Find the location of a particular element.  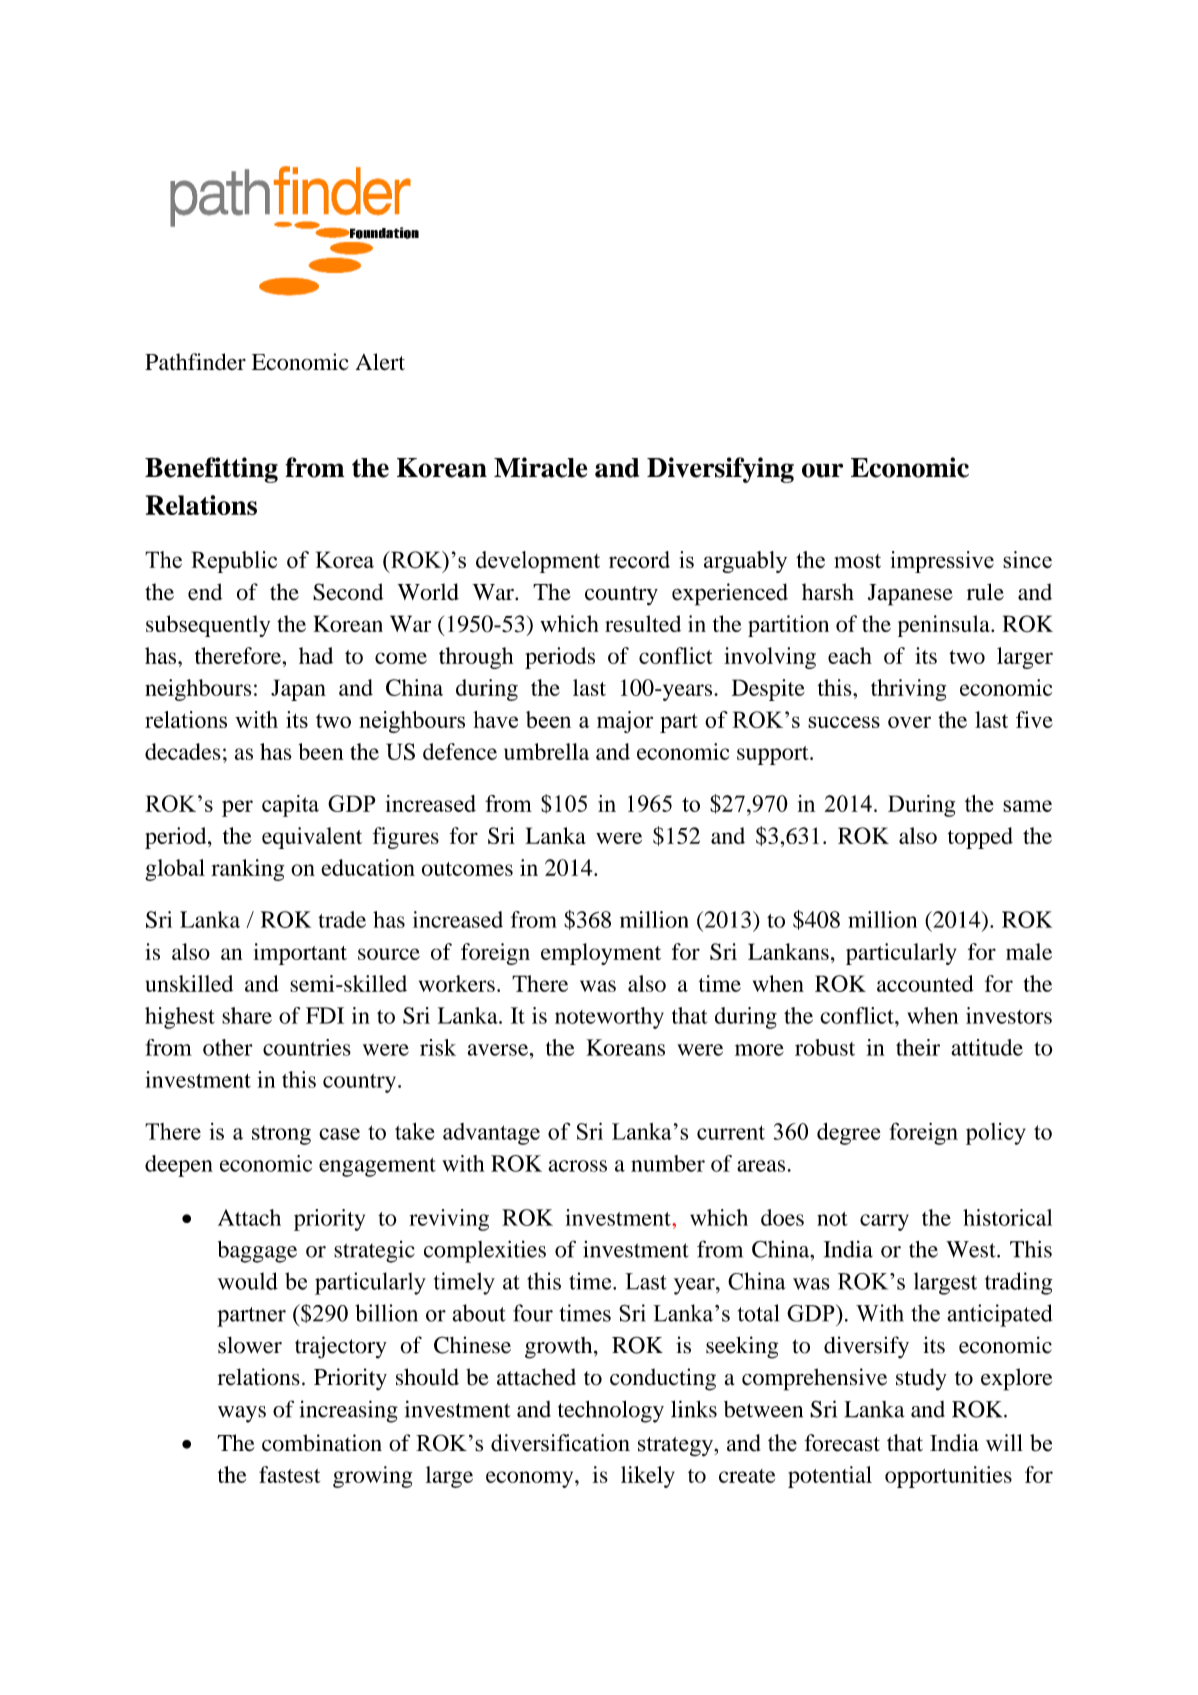

across is located at coordinates (577, 1166).
